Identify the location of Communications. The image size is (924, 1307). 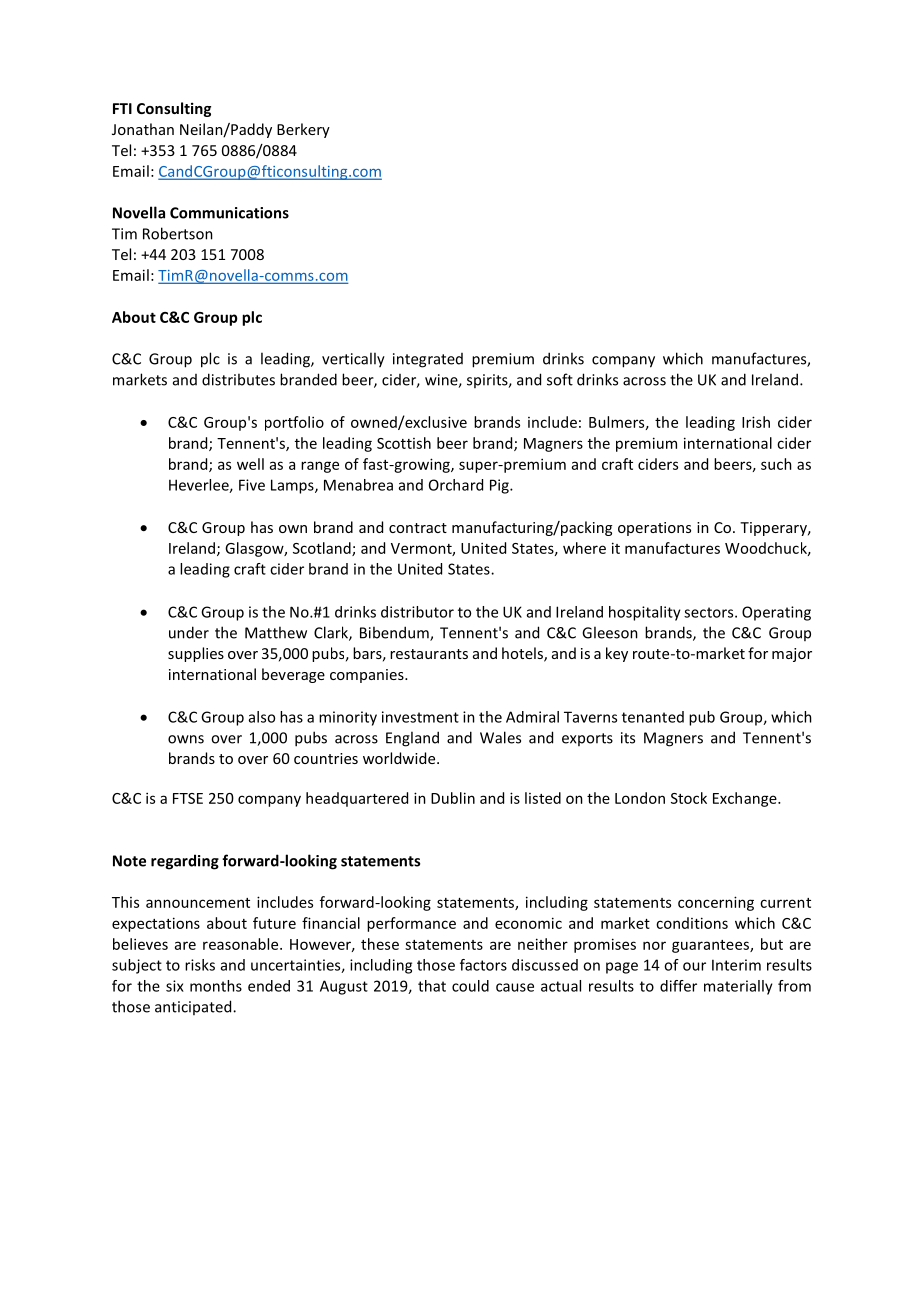
(229, 213).
